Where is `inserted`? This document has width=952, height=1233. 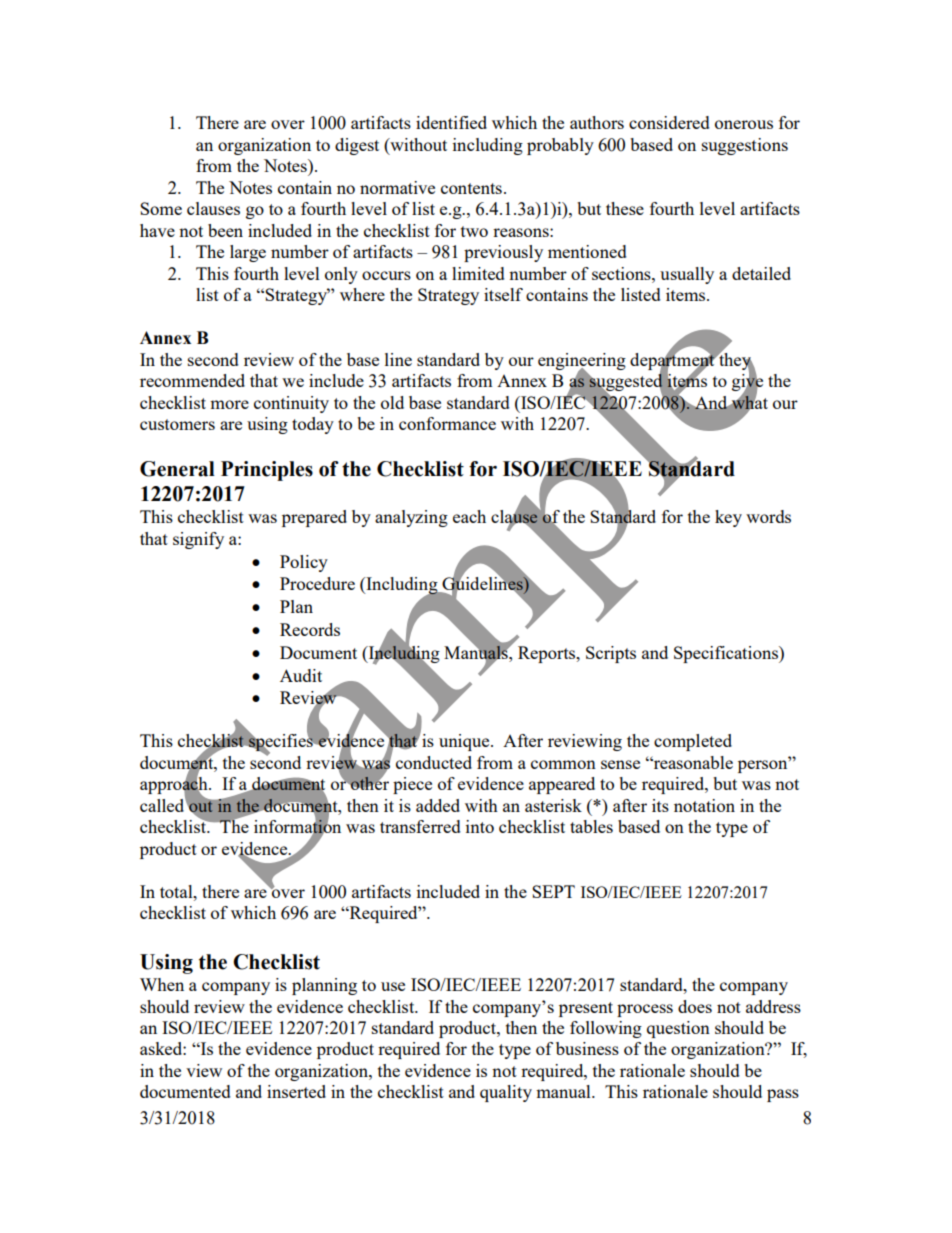
inserted is located at coordinates (296, 1091).
